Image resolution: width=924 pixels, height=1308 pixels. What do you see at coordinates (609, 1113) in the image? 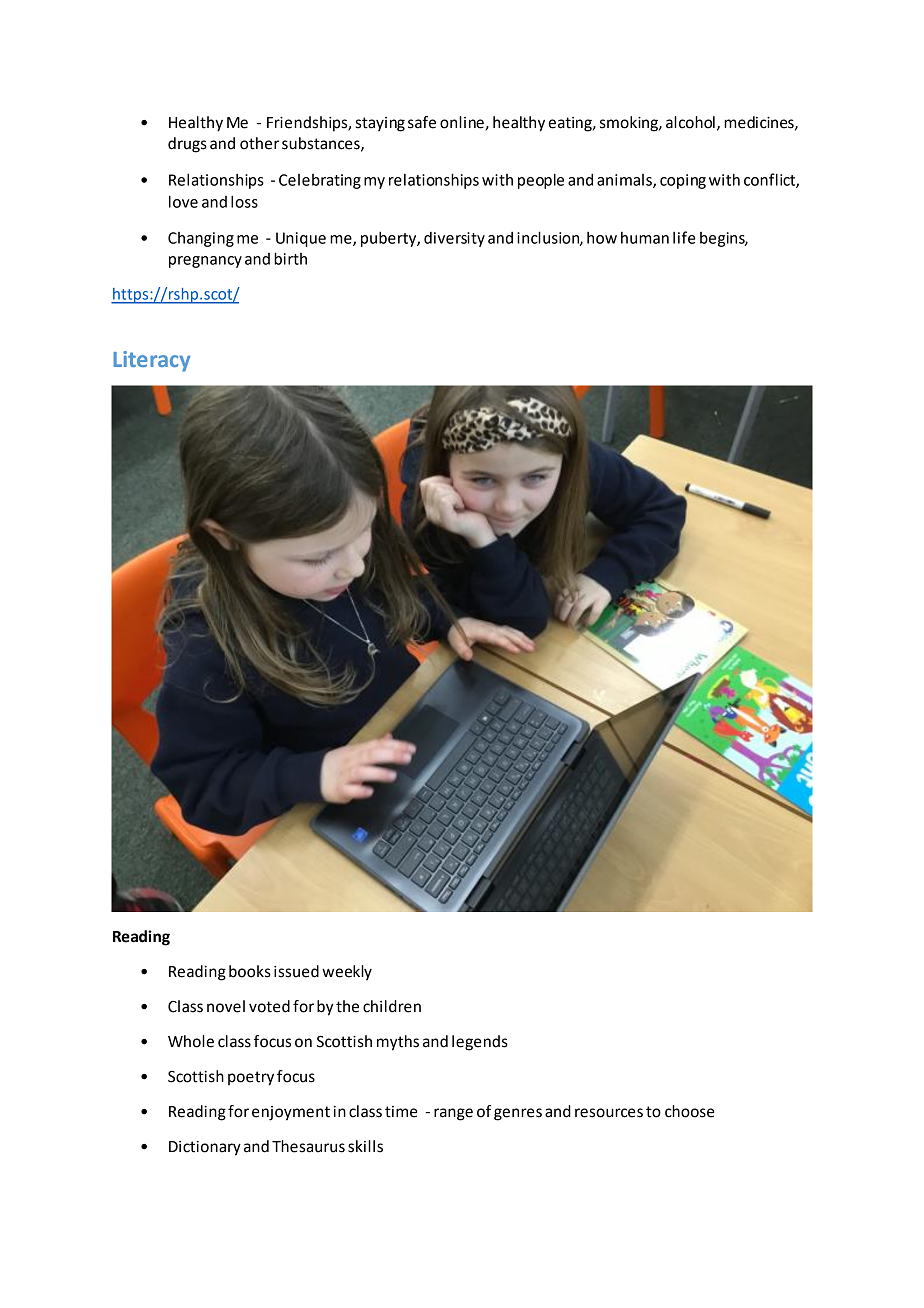
I see `resources` at bounding box center [609, 1113].
